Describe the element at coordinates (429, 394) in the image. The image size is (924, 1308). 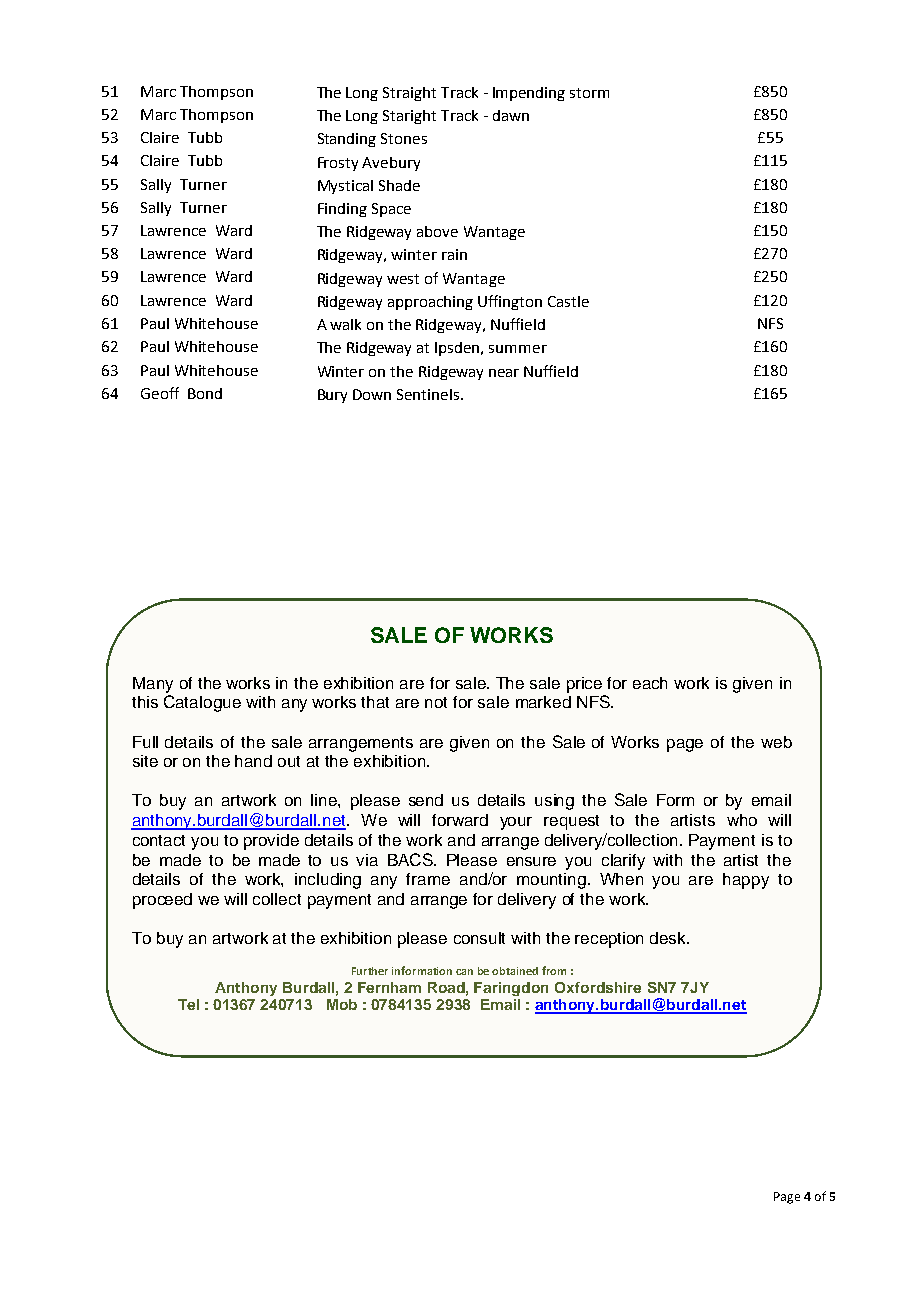
I see `Sentinels` at that location.
